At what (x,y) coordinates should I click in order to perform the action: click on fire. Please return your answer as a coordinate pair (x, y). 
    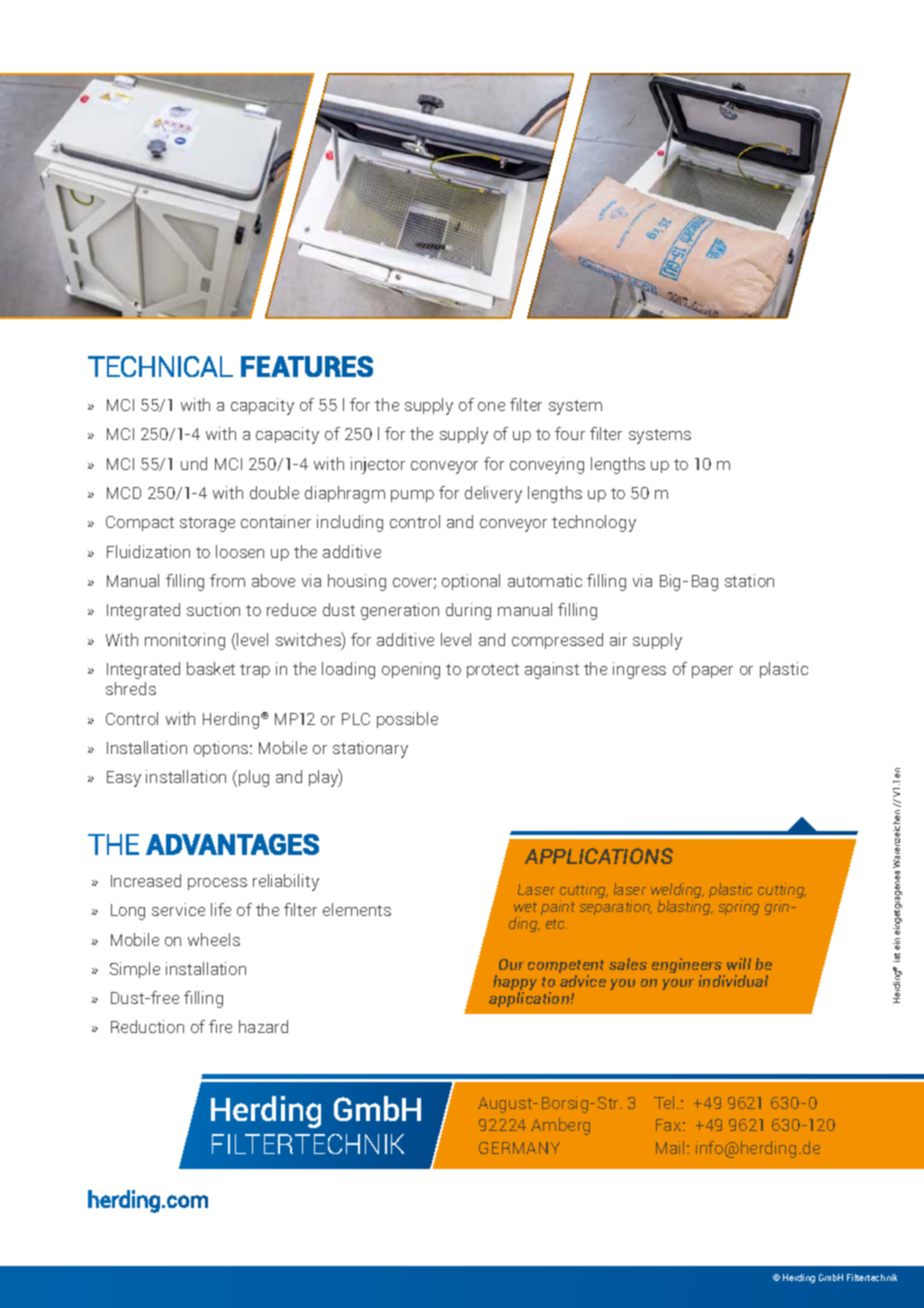
    Looking at the image, I should click on (220, 1026).
